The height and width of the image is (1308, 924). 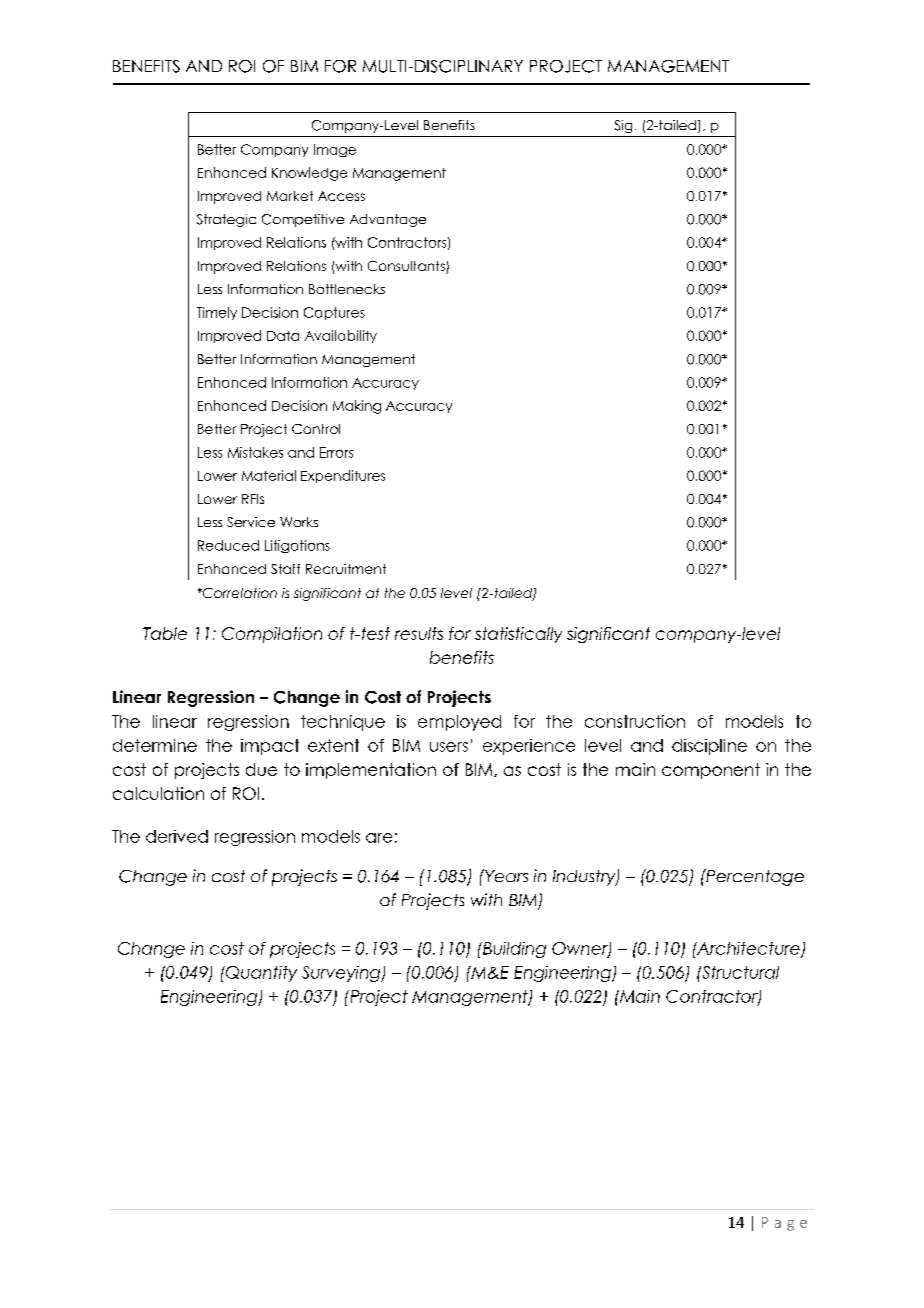 I want to click on Reduced, so click(x=228, y=545).
